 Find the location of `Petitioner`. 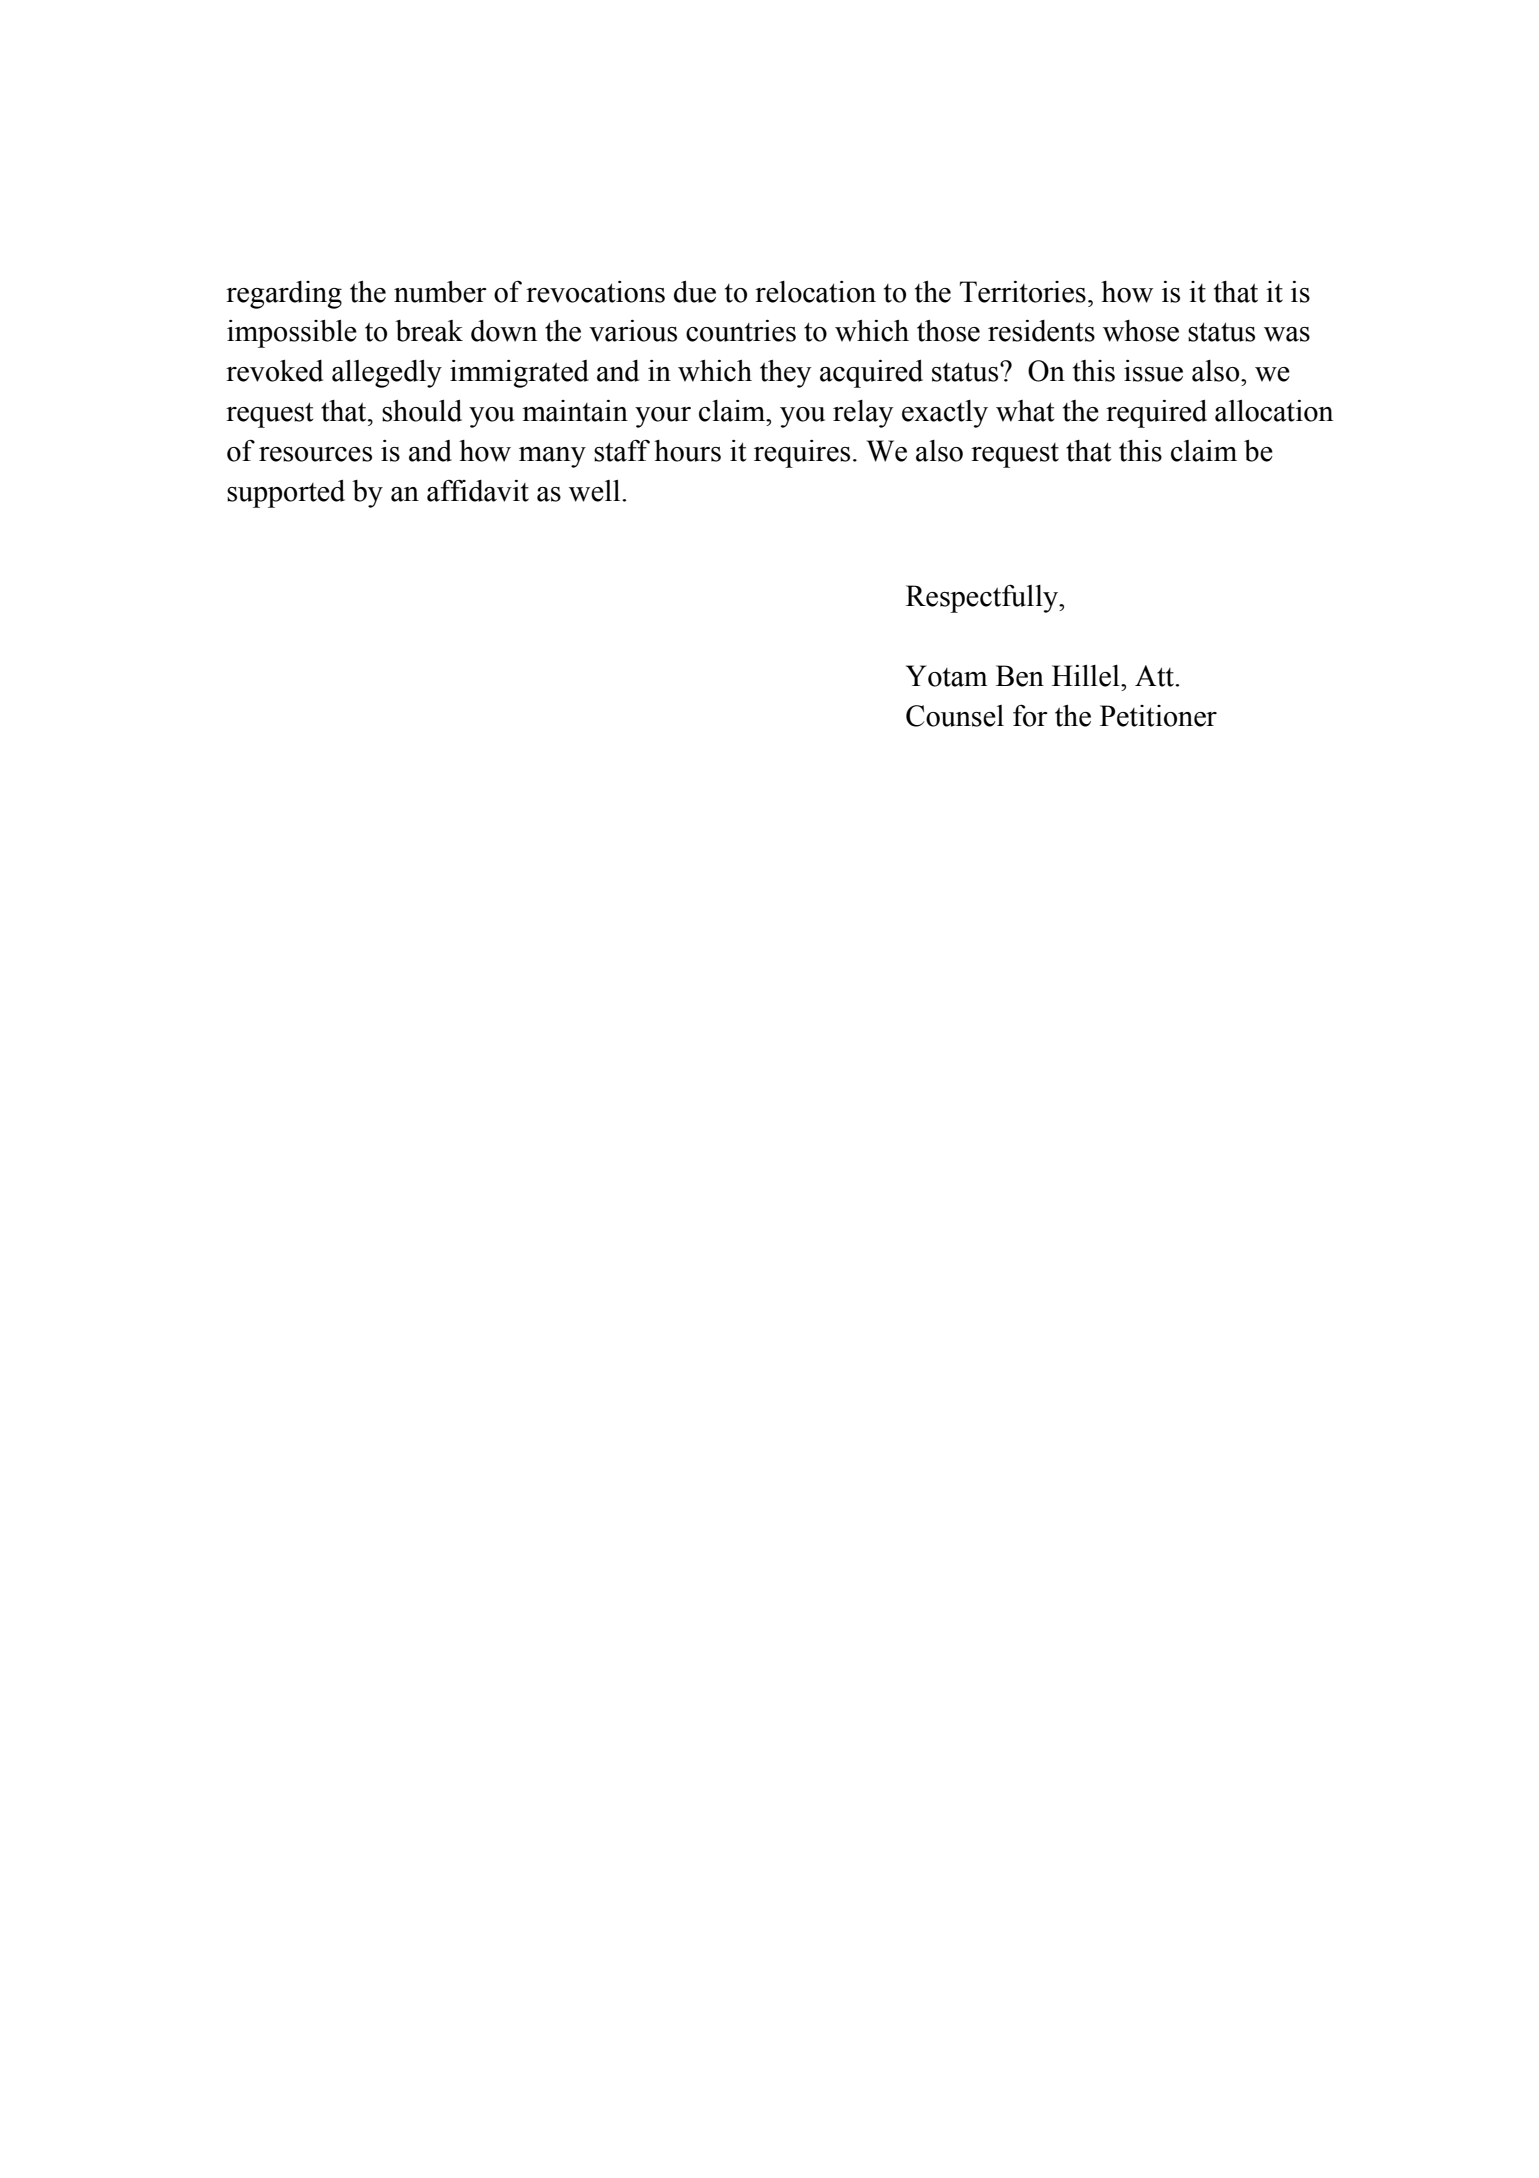

Petitioner is located at coordinates (1158, 716).
